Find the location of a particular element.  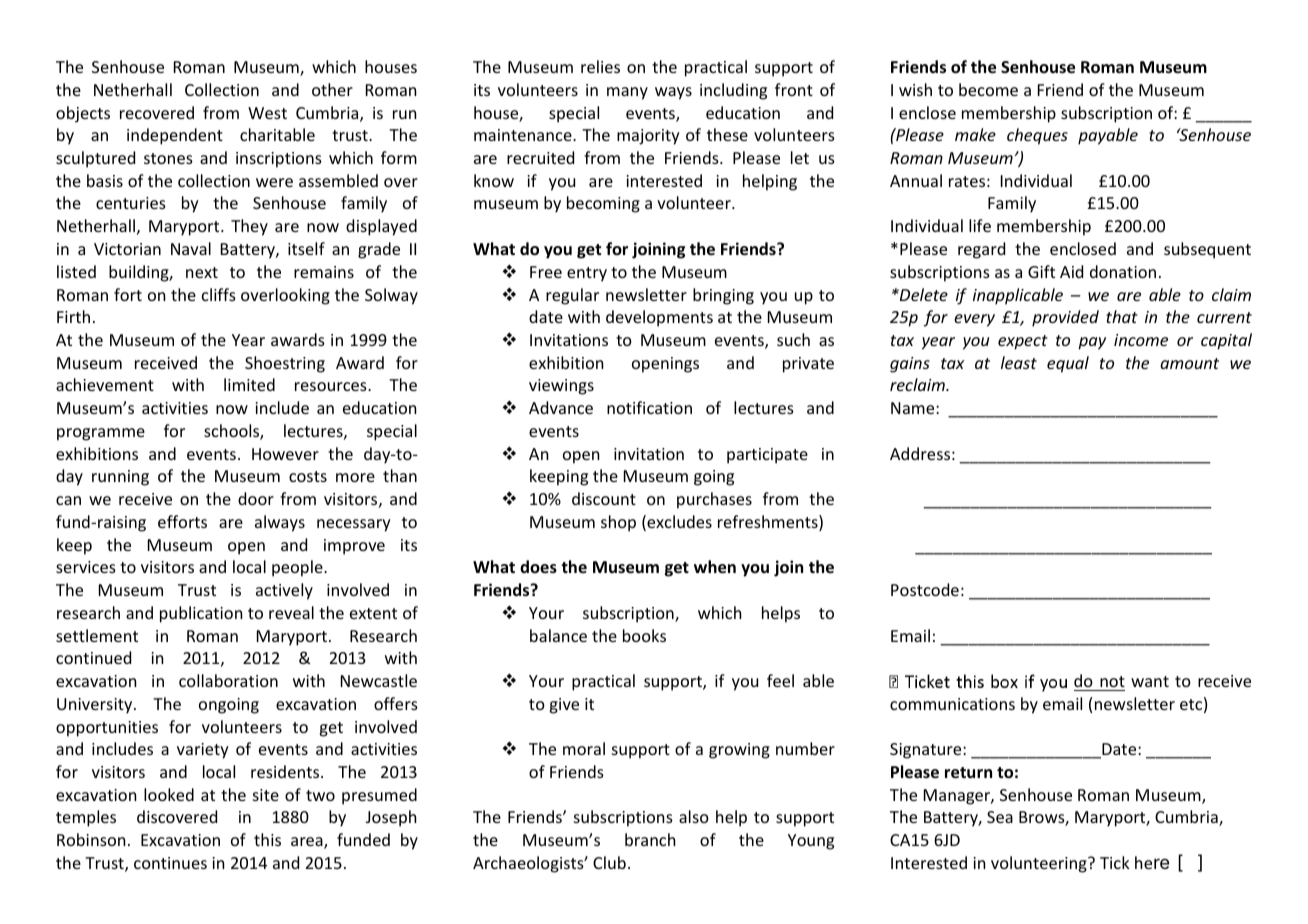

this is located at coordinates (267, 839).
